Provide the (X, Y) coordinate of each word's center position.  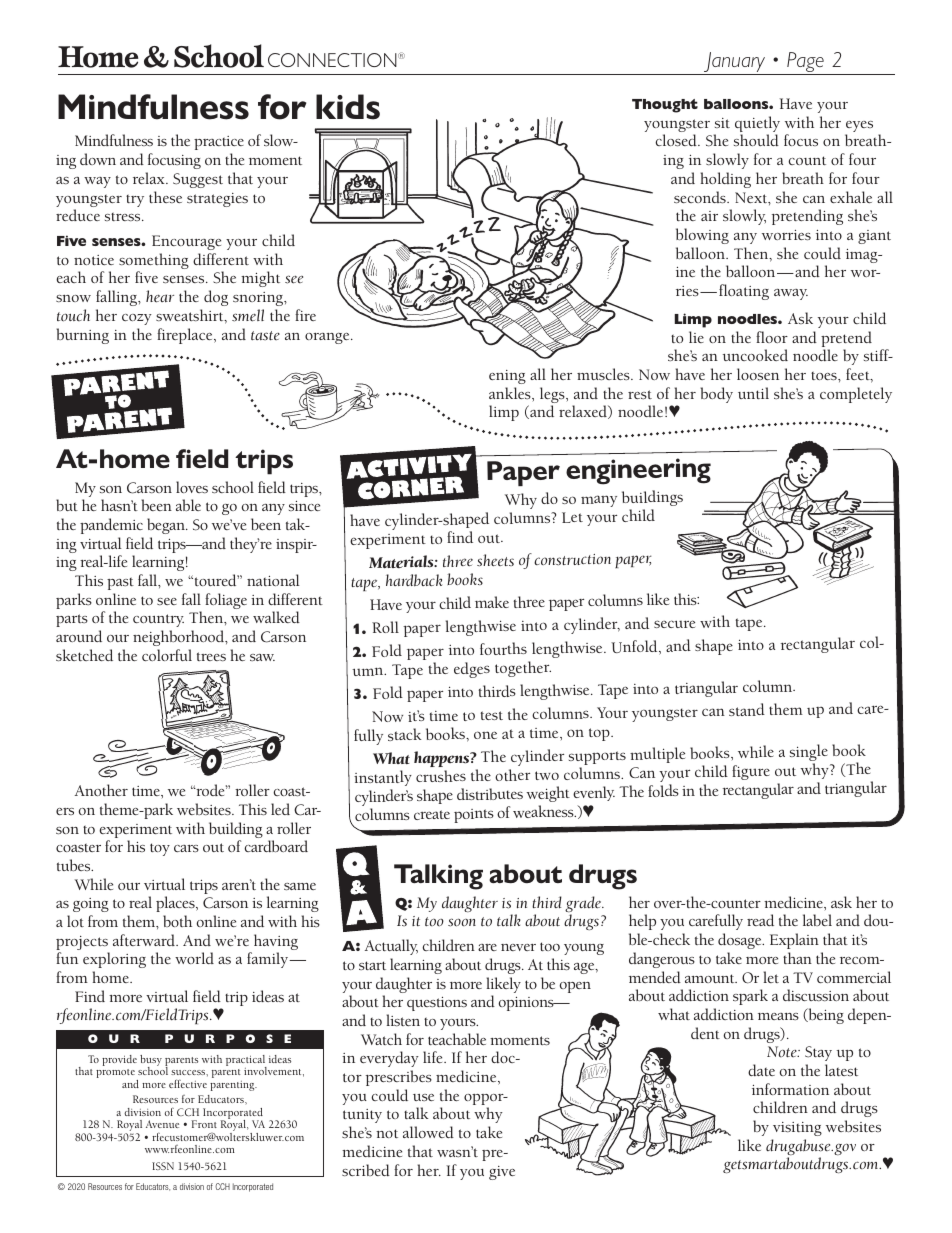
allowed (428, 1132)
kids (348, 107)
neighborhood (180, 638)
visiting (797, 1129)
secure (674, 624)
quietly (757, 125)
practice (219, 143)
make (492, 602)
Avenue (162, 1124)
